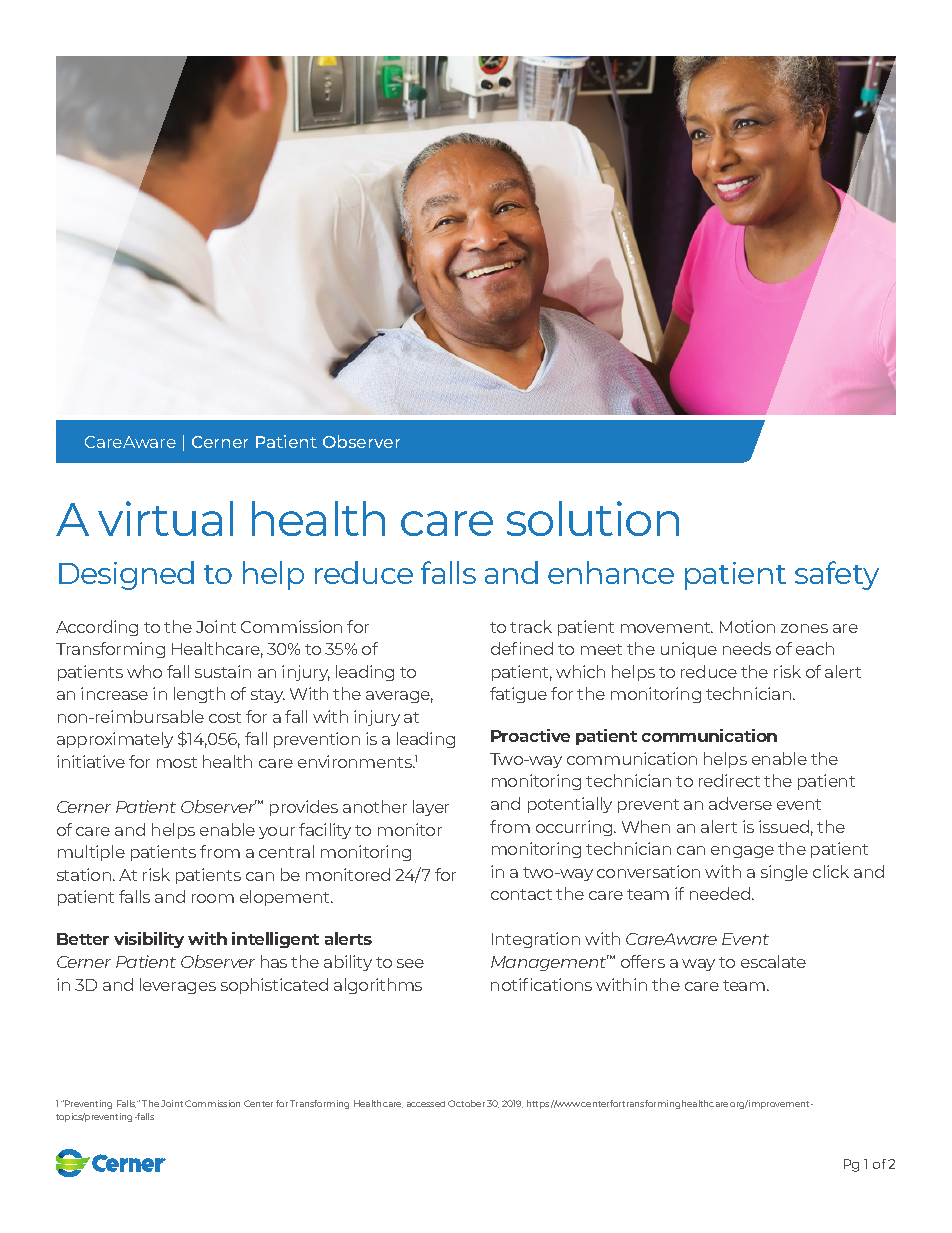 This screenshot has width=952, height=1233. What do you see at coordinates (277, 833) in the screenshot?
I see `your` at bounding box center [277, 833].
